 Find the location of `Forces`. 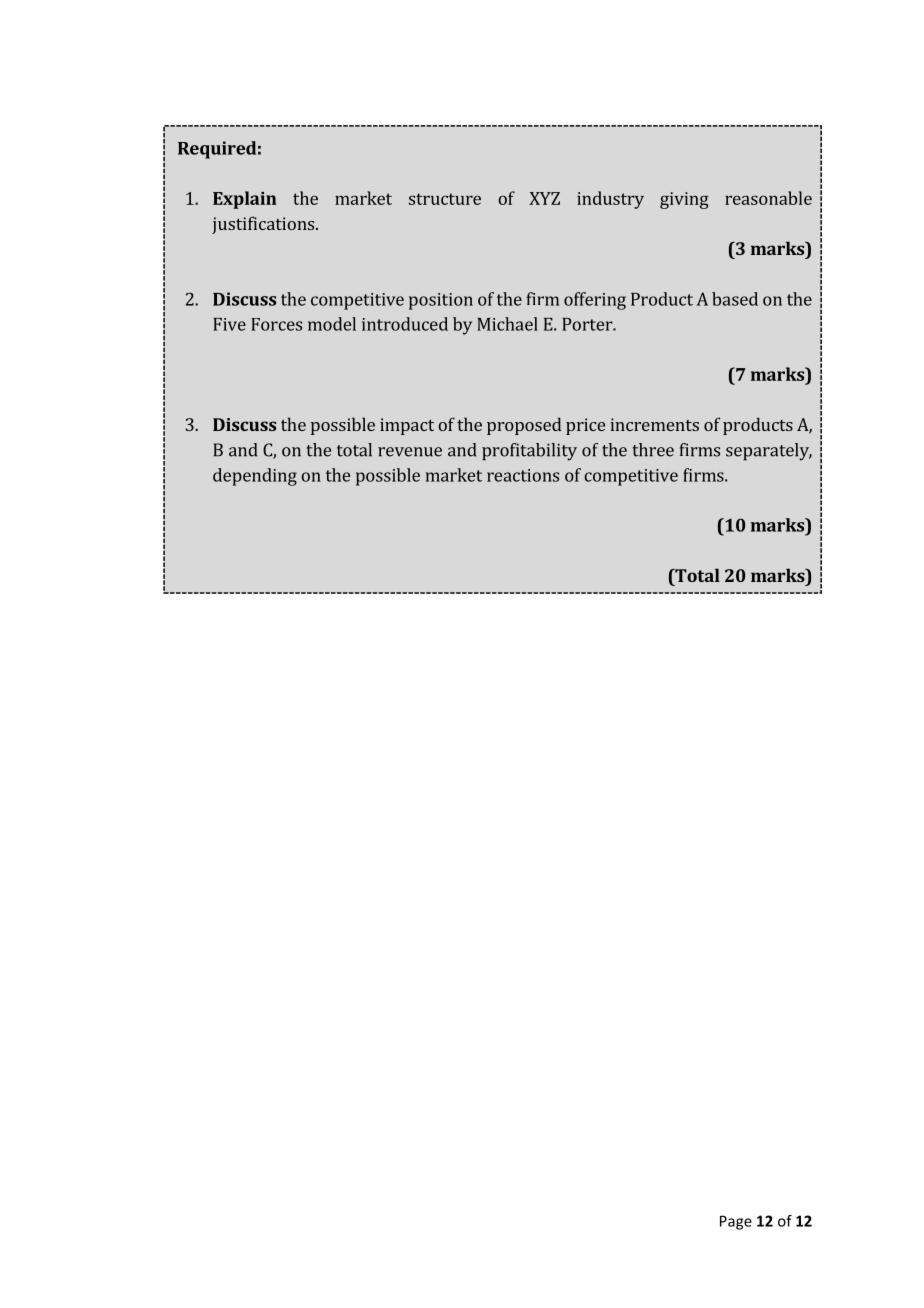

Forces is located at coordinates (276, 324).
